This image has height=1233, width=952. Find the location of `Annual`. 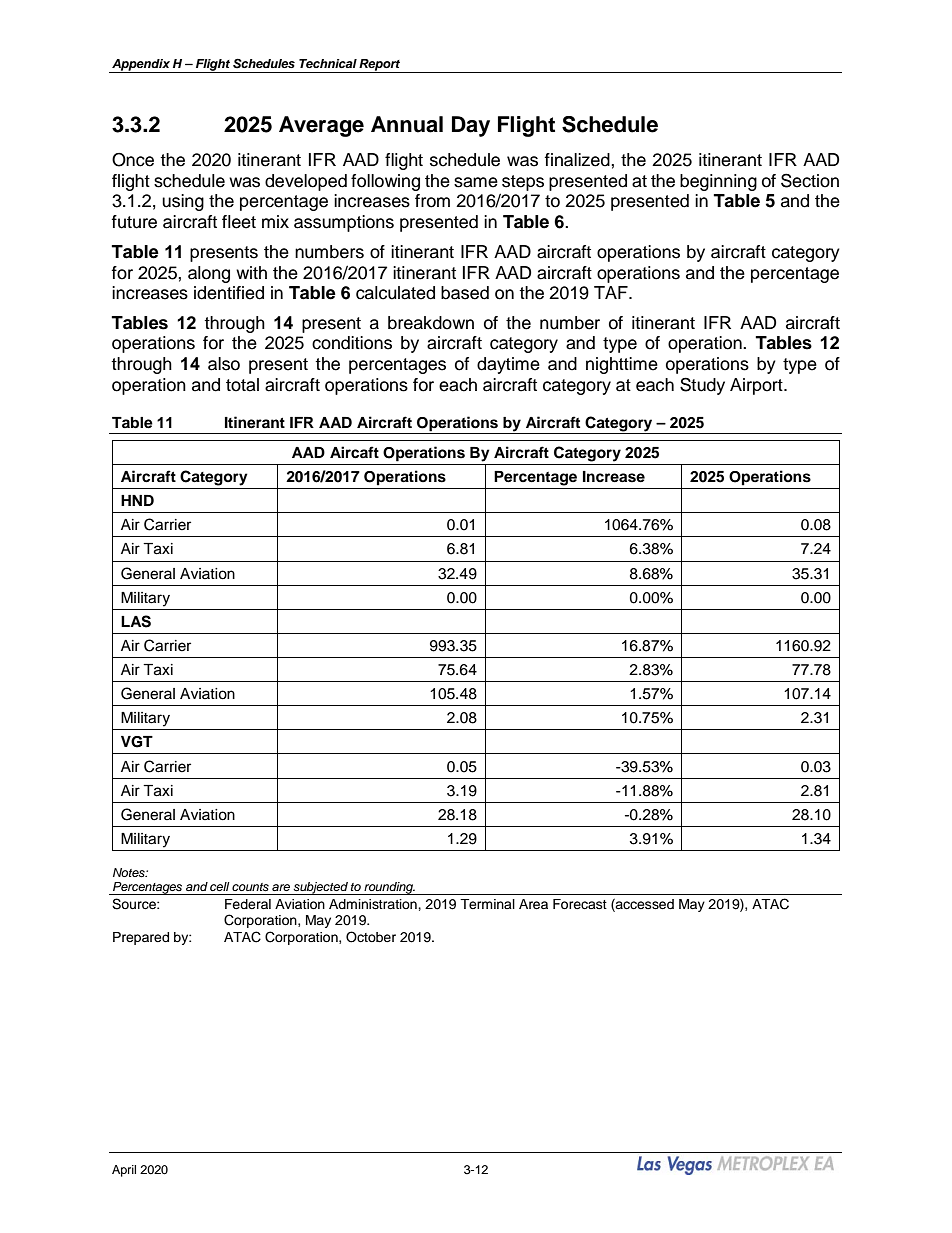

Annual is located at coordinates (407, 124).
